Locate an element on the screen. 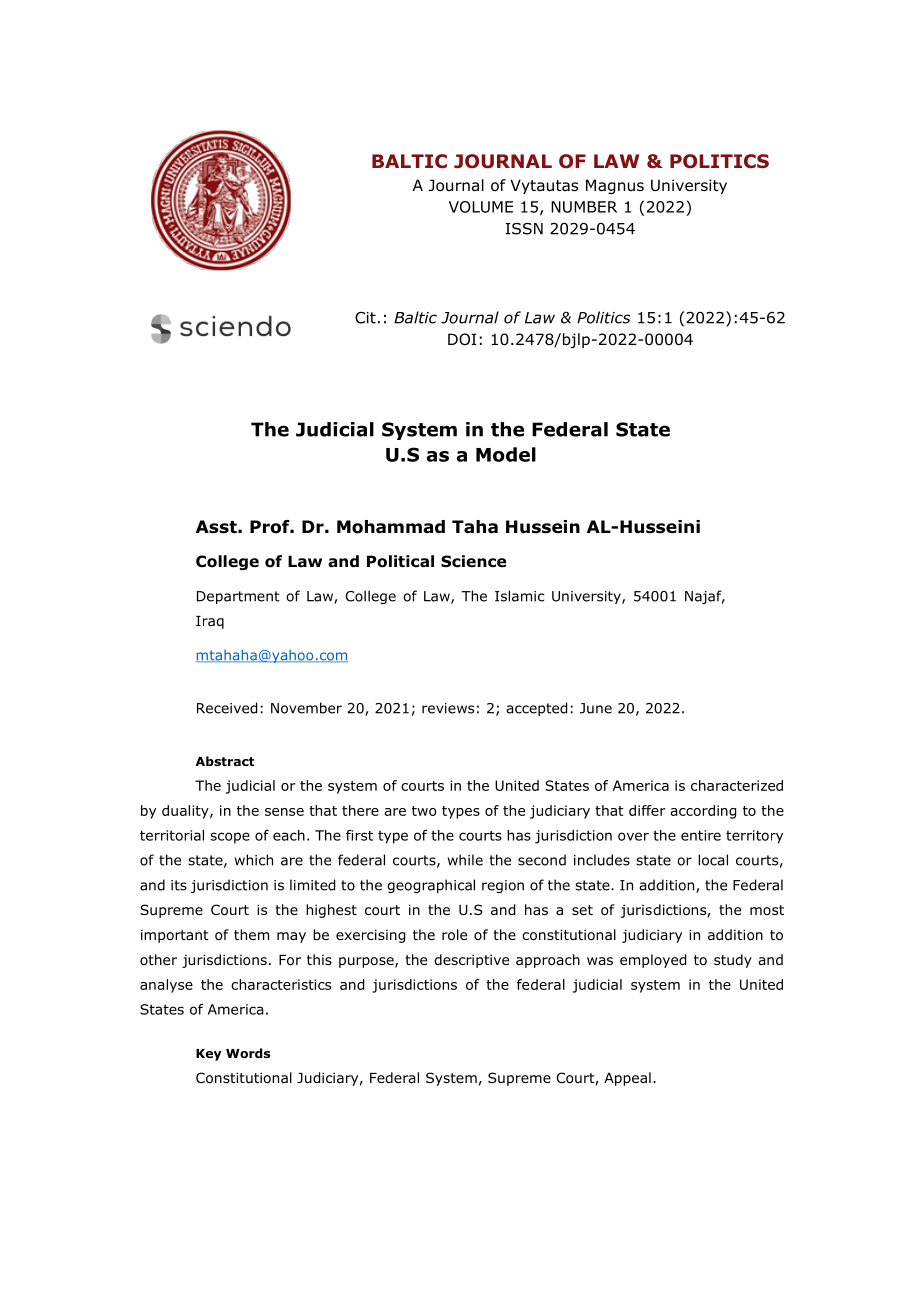 Image resolution: width=924 pixels, height=1308 pixels. June is located at coordinates (596, 708).
